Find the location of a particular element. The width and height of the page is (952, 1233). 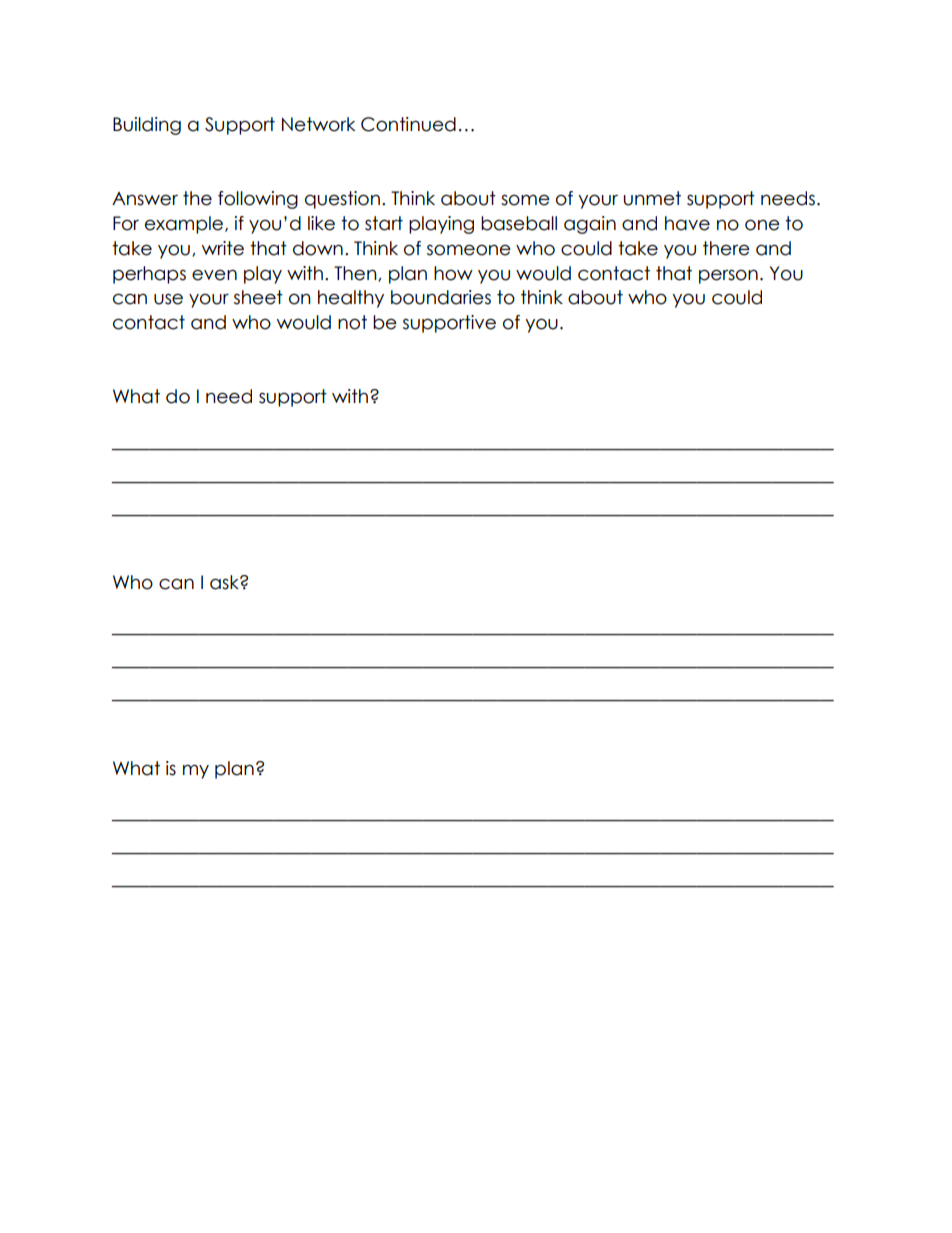

Continued is located at coordinates (408, 124).
